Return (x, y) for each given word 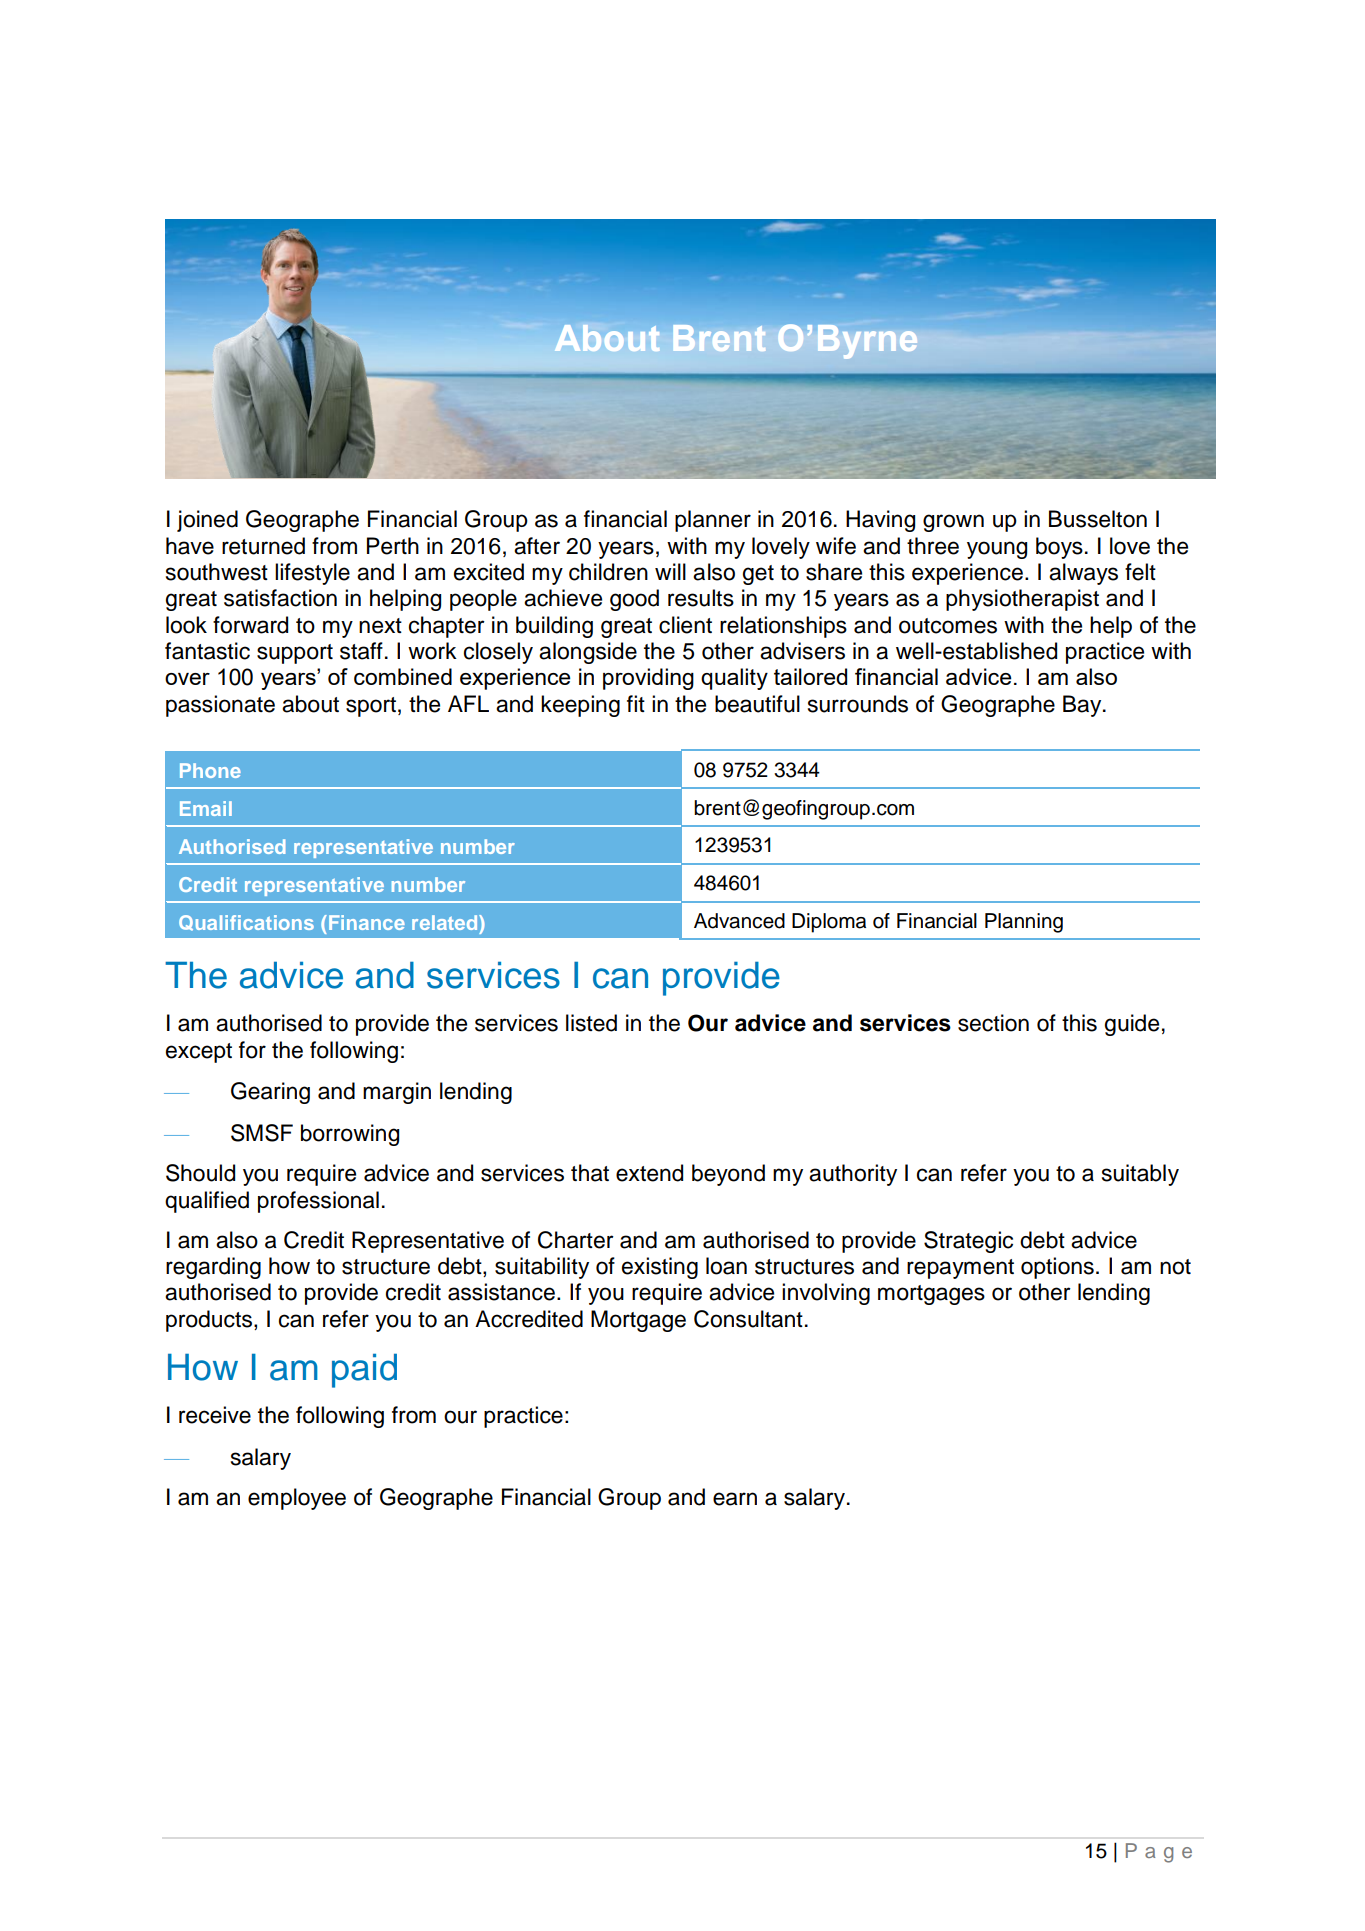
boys (1059, 548)
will (670, 571)
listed (591, 1023)
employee (297, 1499)
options (1057, 1268)
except (199, 1053)
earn (735, 1499)
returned (263, 546)
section (993, 1023)
